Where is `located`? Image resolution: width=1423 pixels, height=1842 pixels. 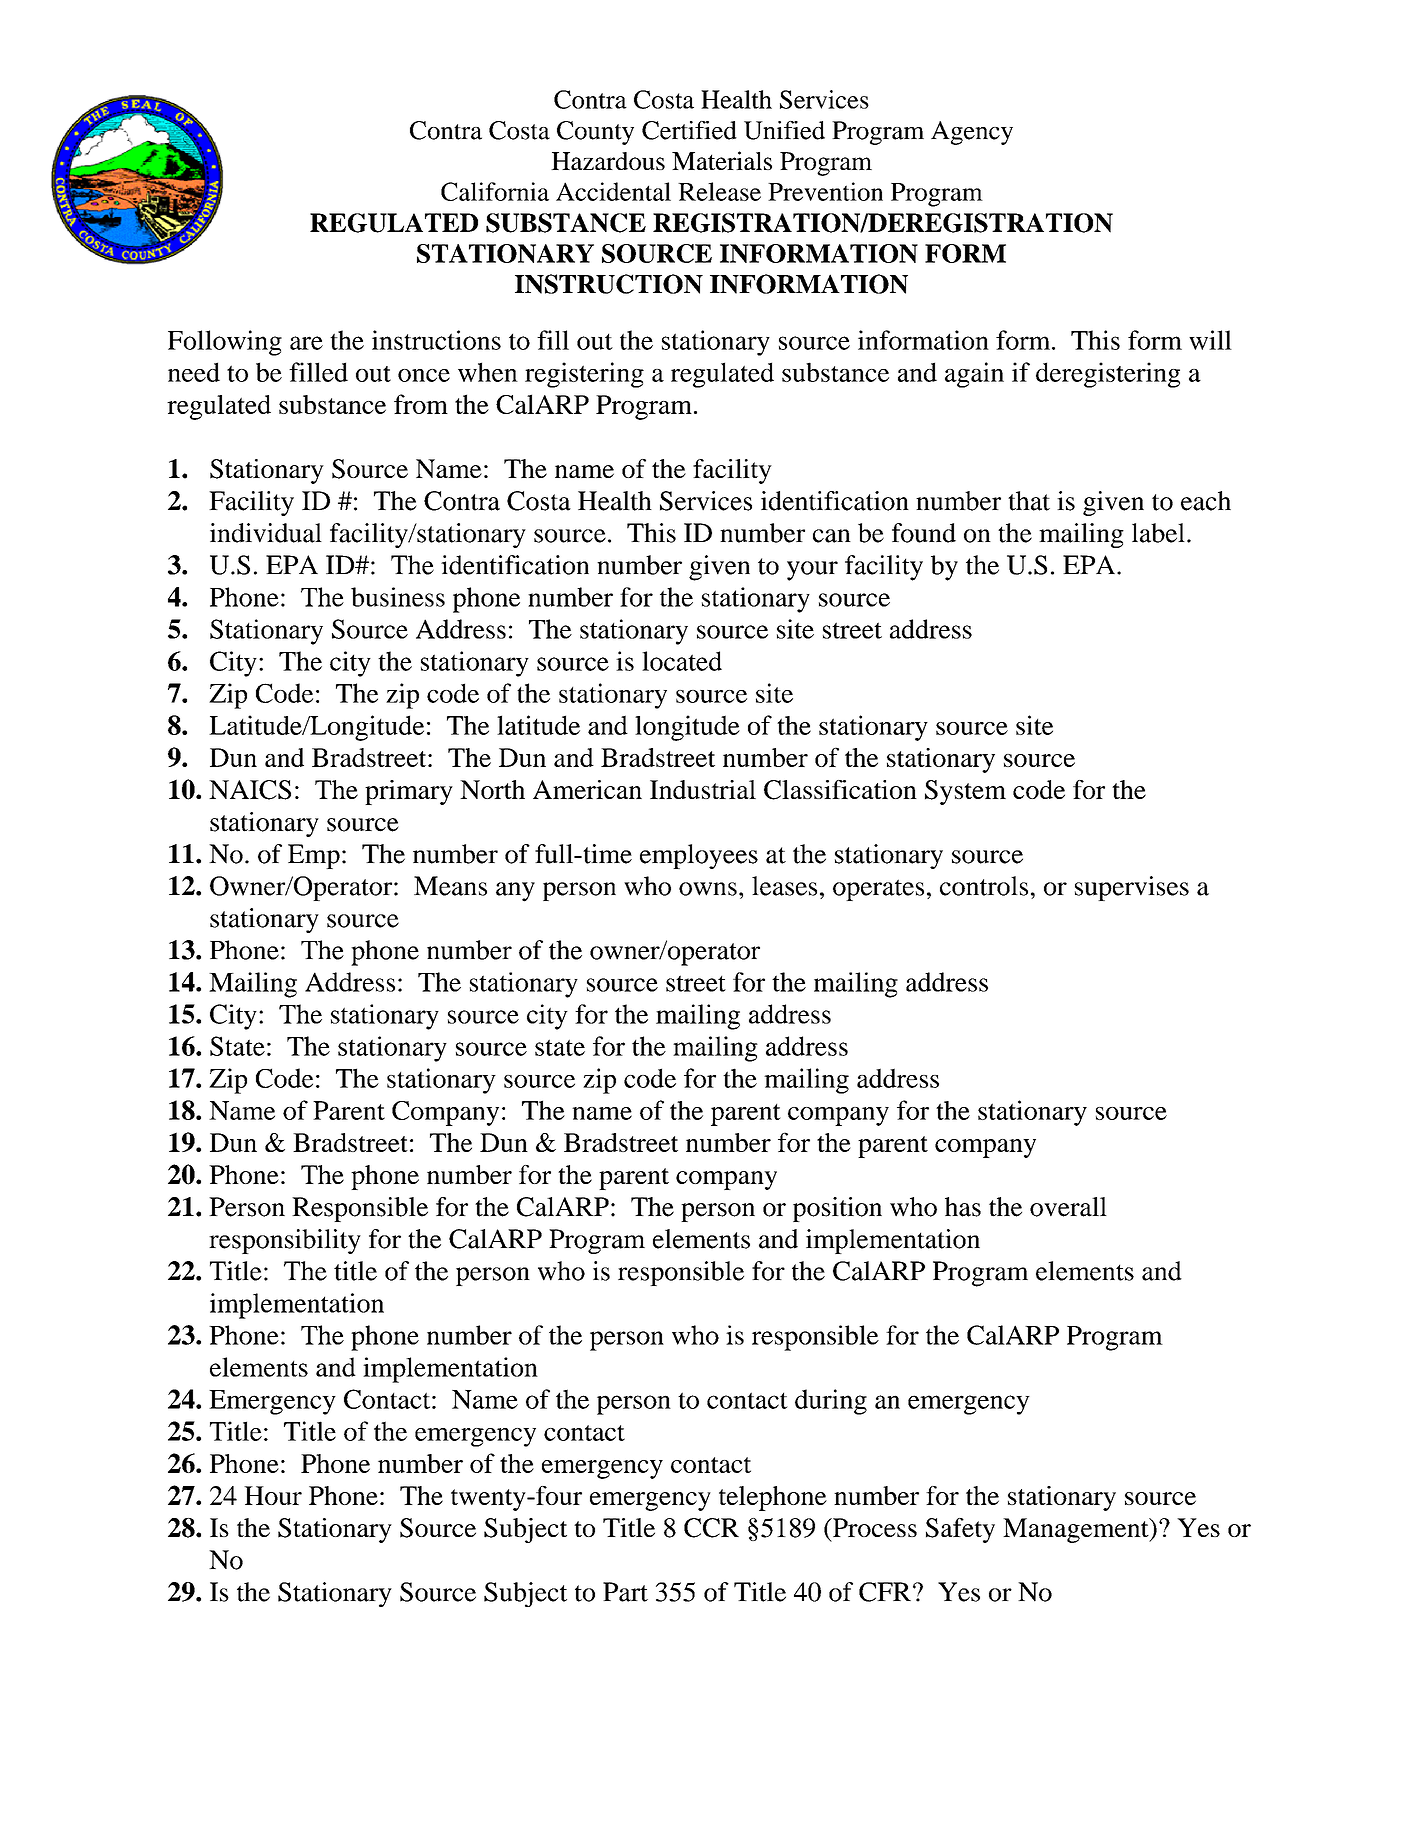
located is located at coordinates (682, 661).
